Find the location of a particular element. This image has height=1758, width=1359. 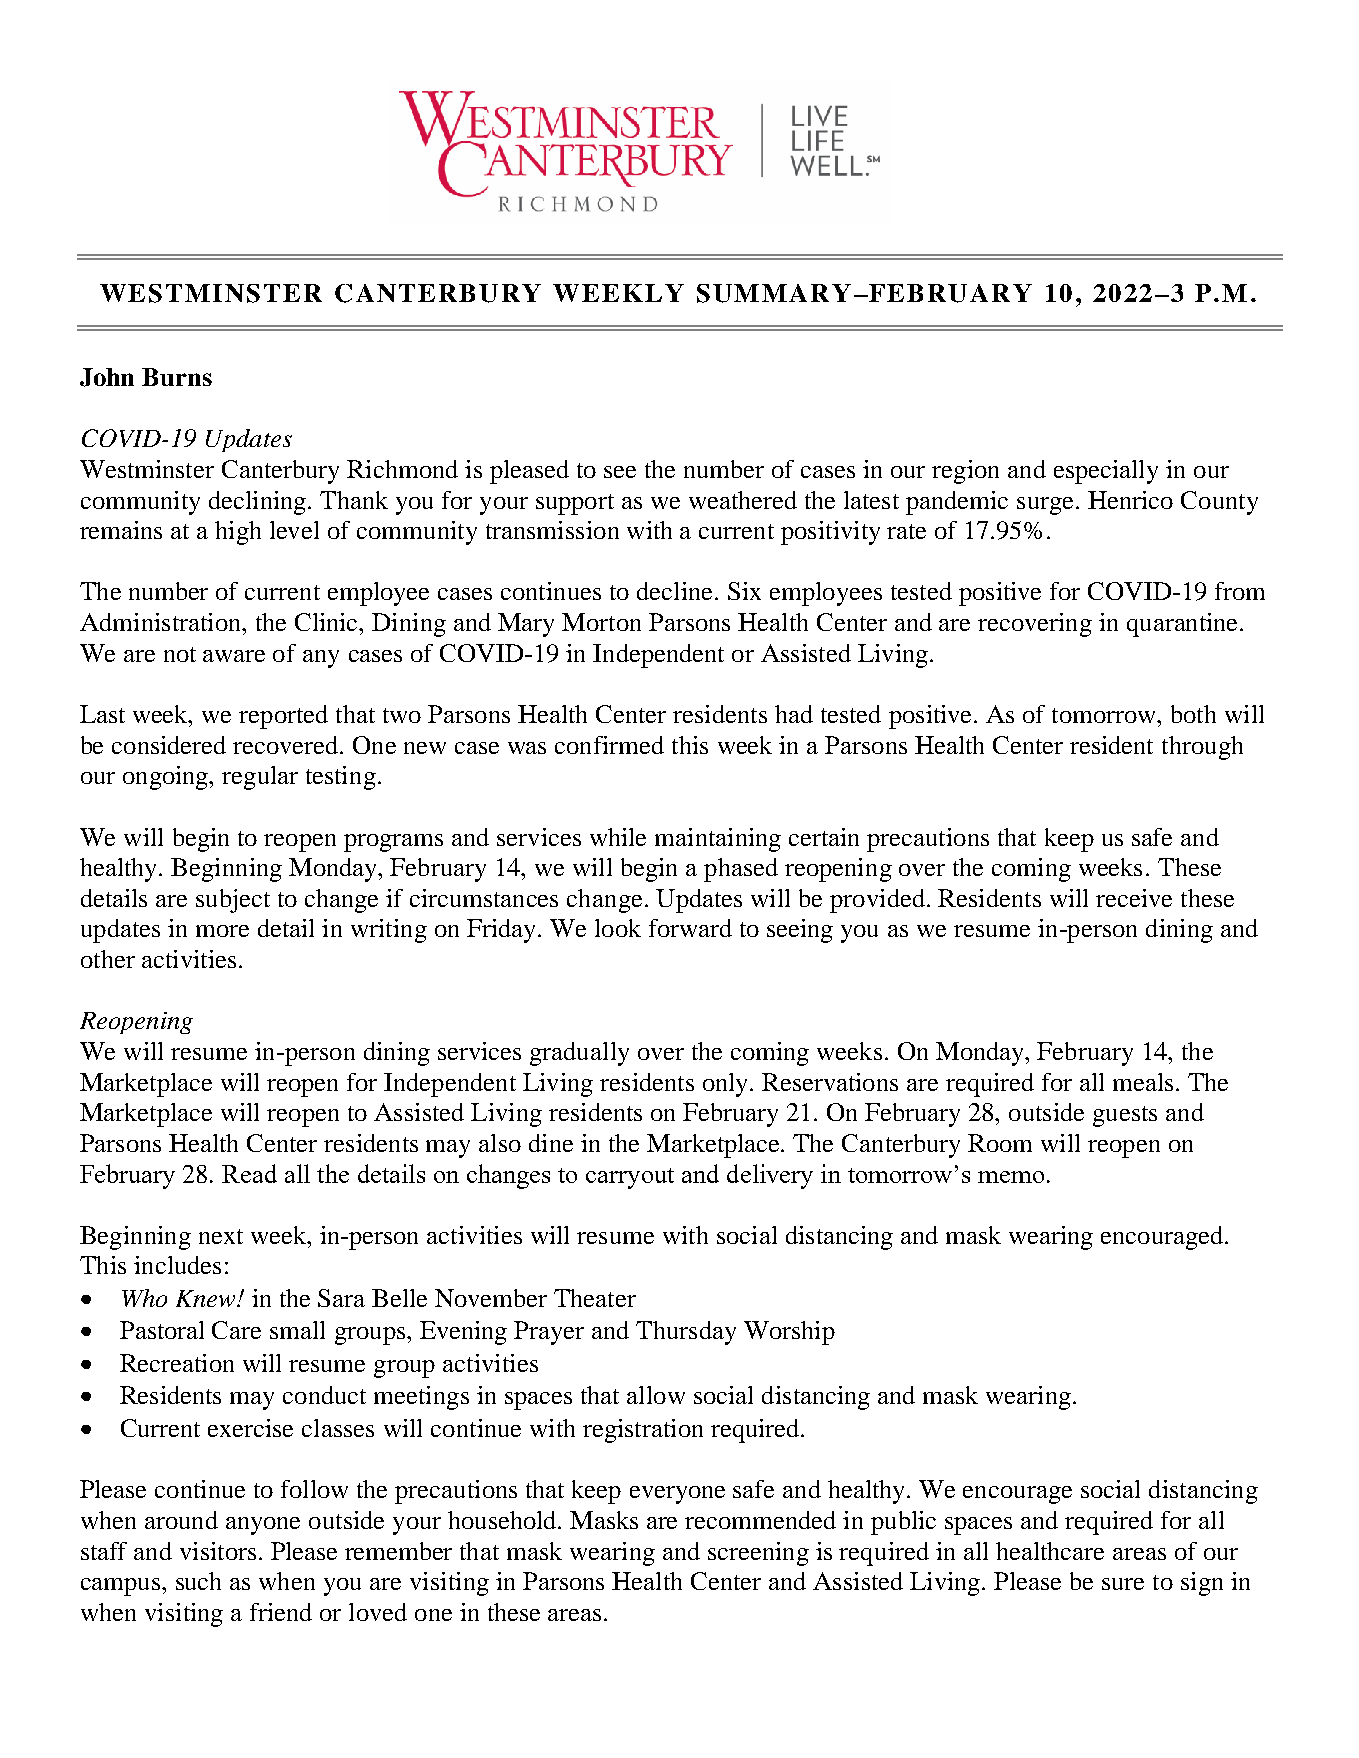

weathered is located at coordinates (743, 500).
